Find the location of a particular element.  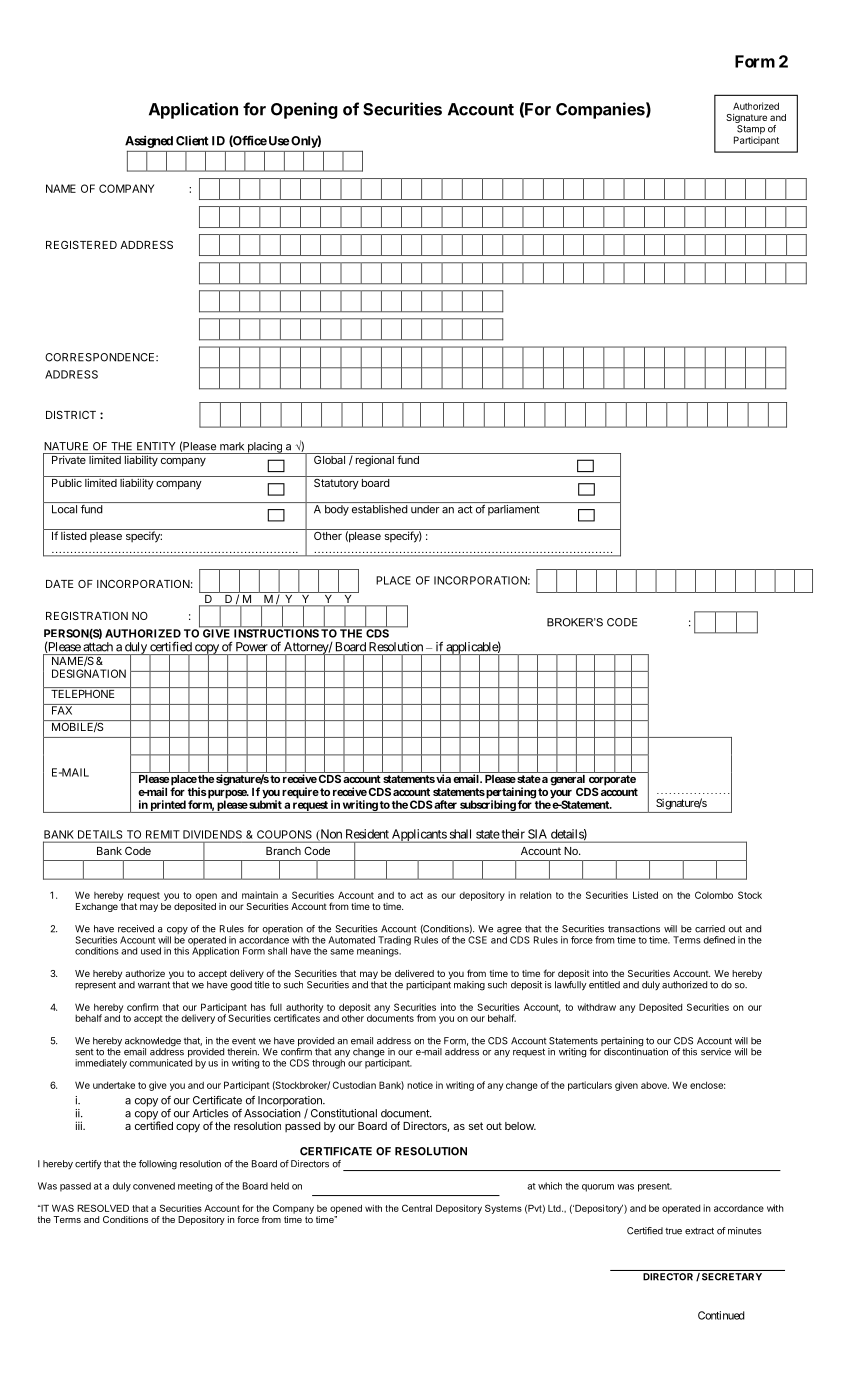

your is located at coordinates (561, 795).
